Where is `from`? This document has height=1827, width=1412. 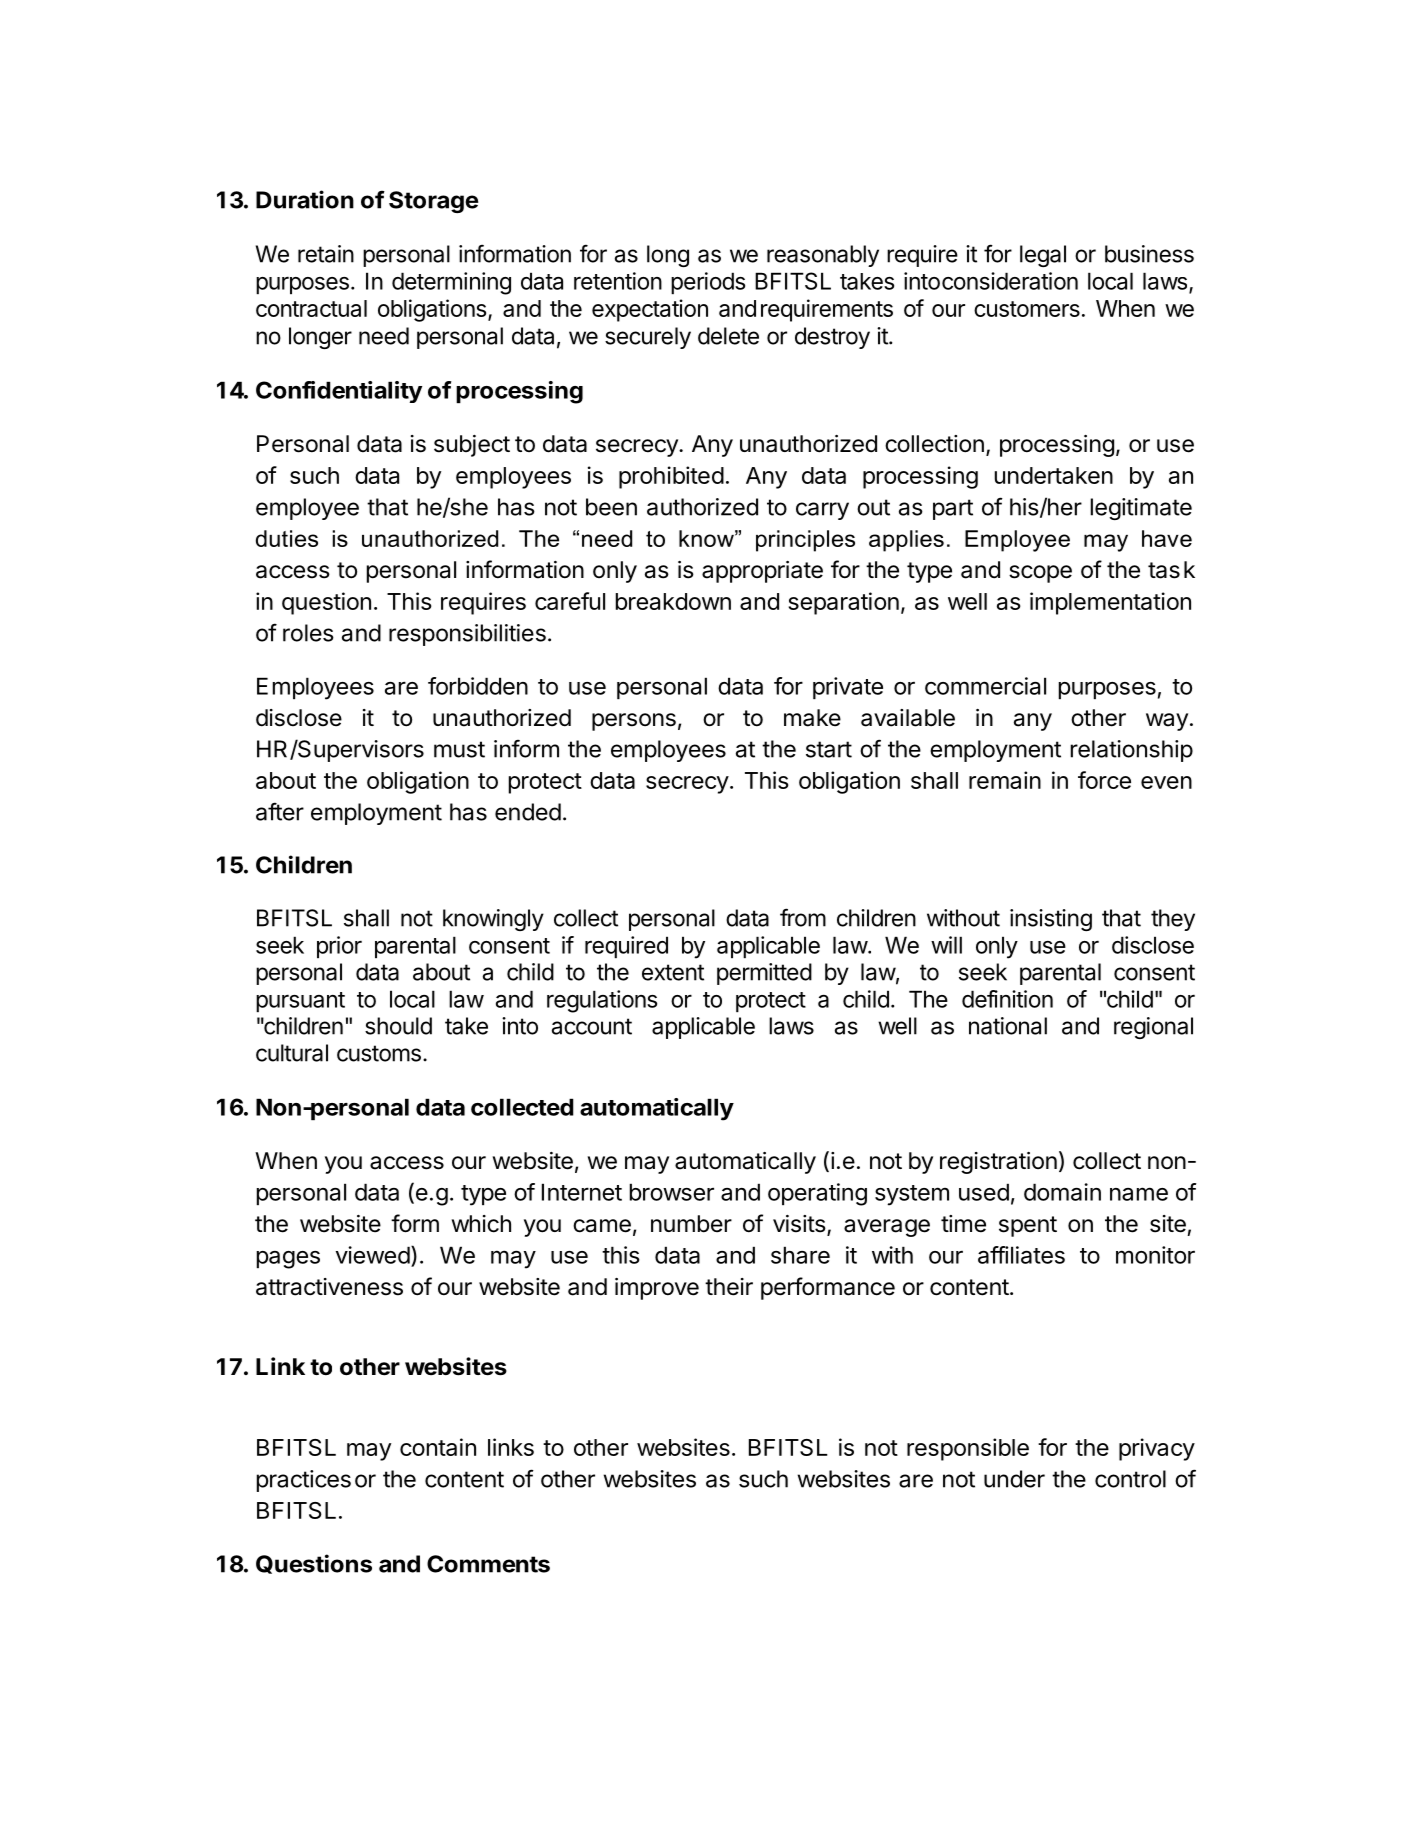 from is located at coordinates (803, 917).
